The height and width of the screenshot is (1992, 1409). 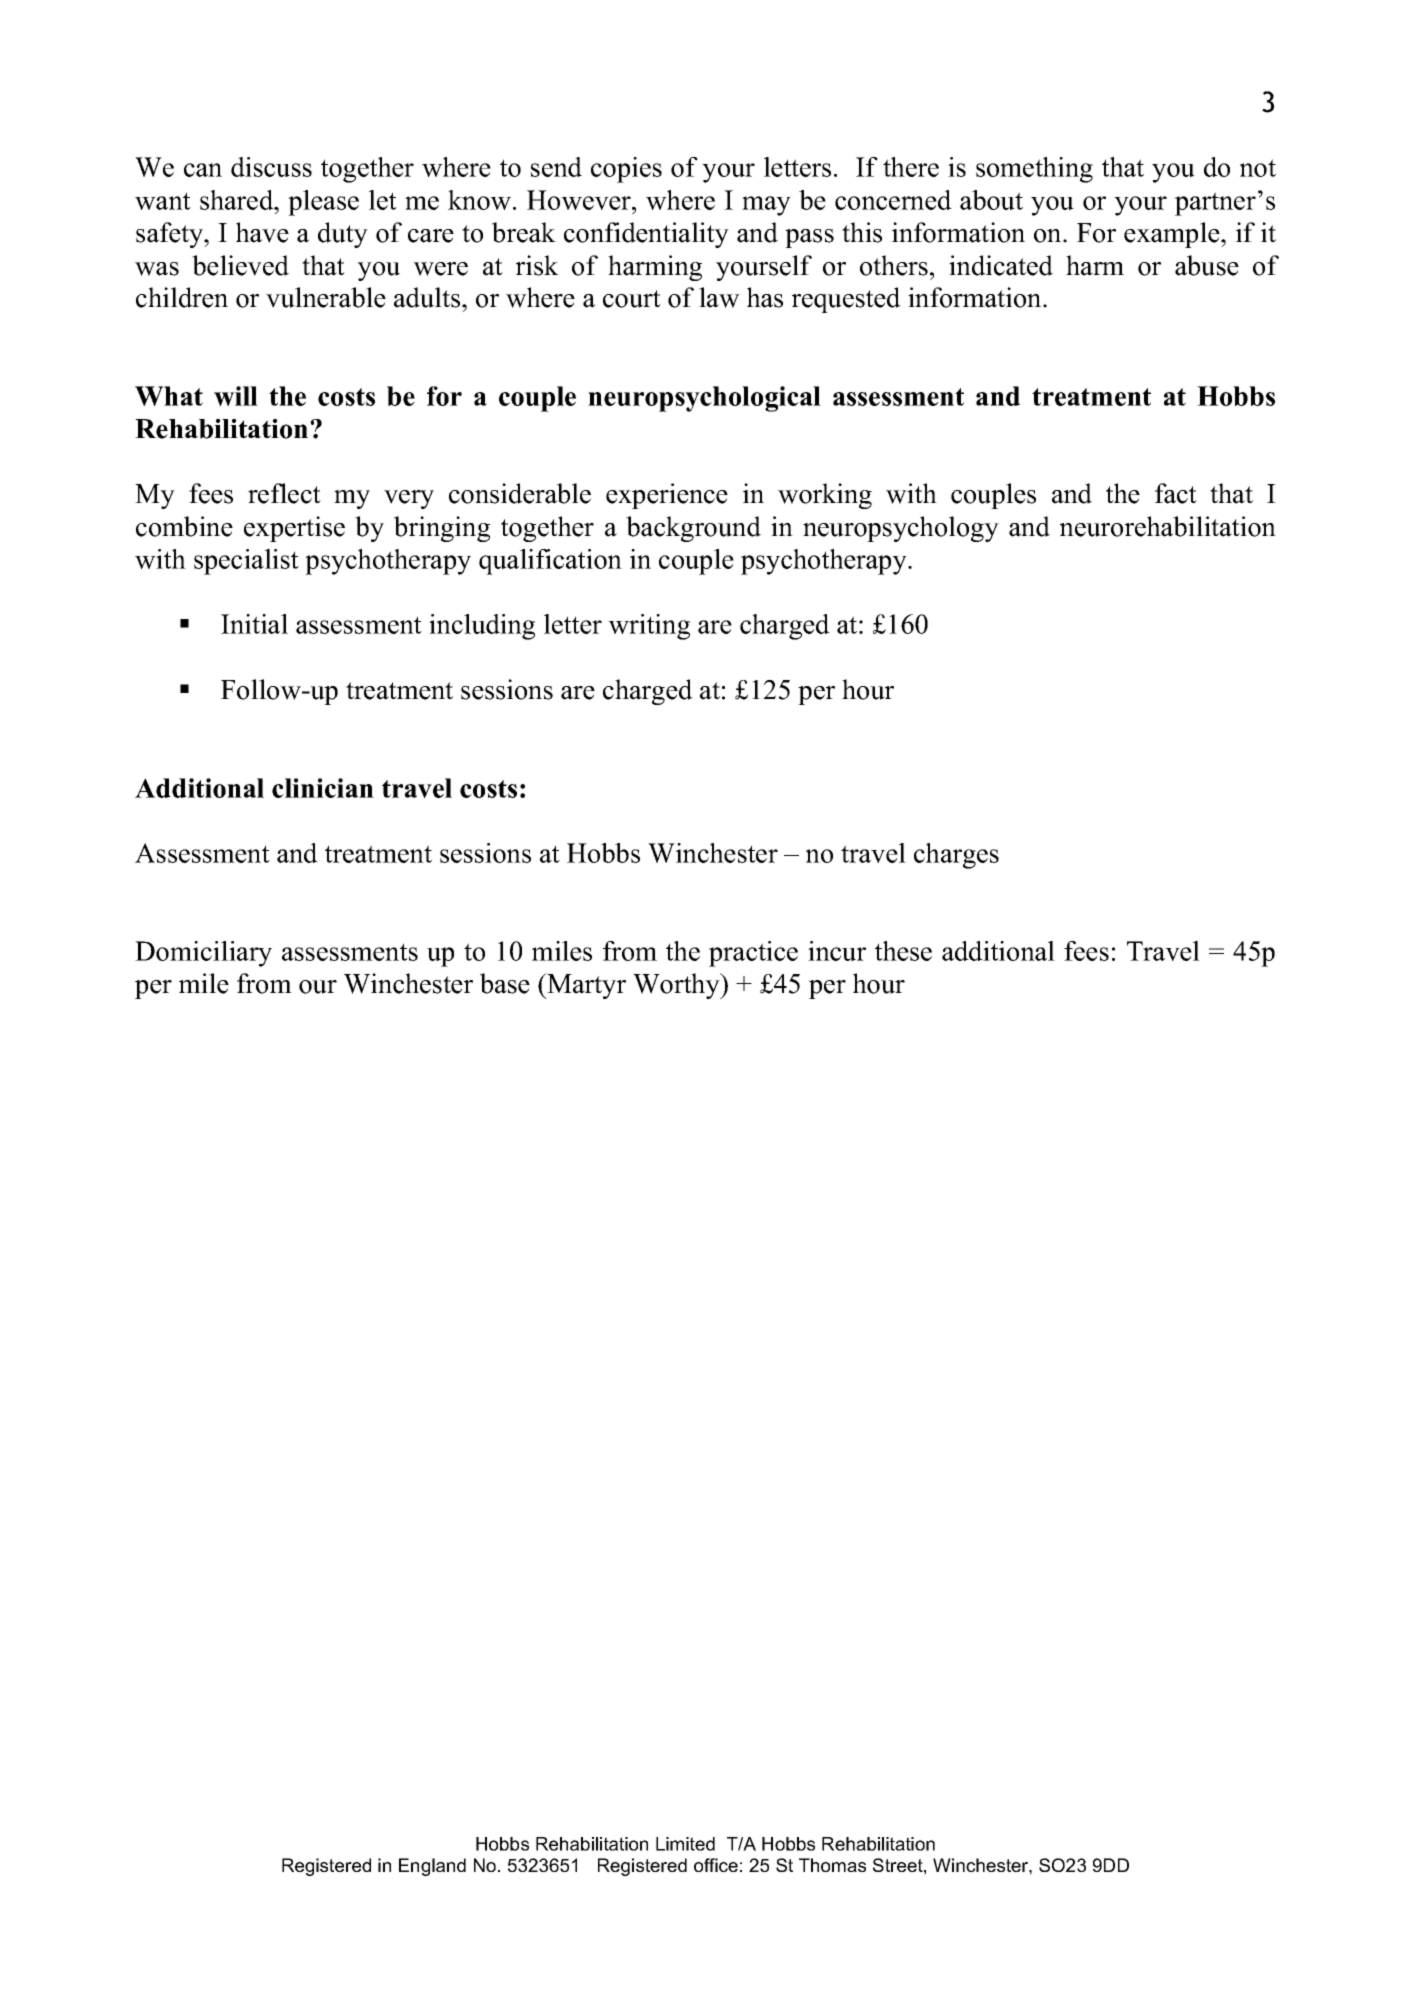 I want to click on Initial, so click(x=254, y=624).
